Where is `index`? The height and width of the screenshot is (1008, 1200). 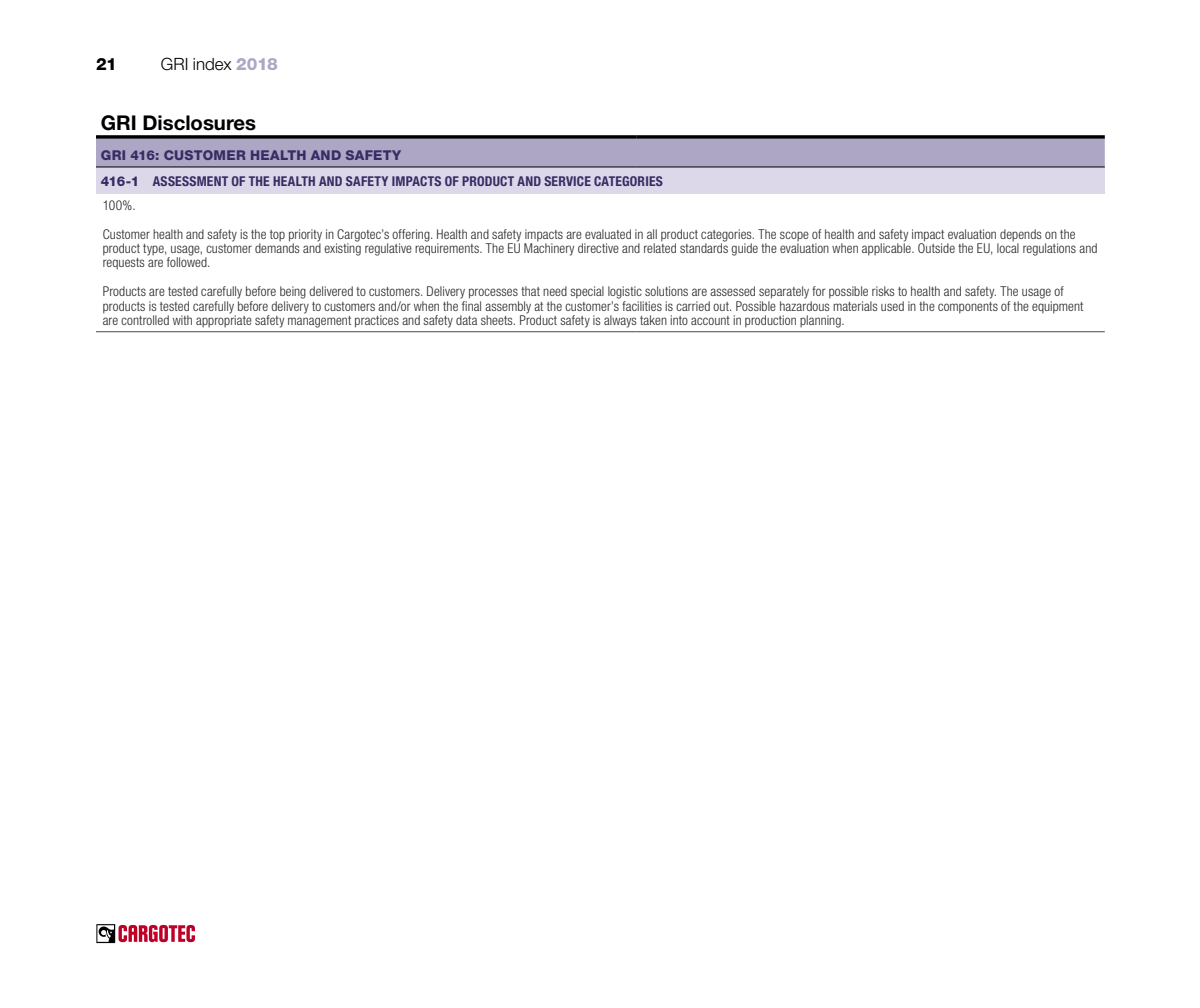
index is located at coordinates (212, 64).
